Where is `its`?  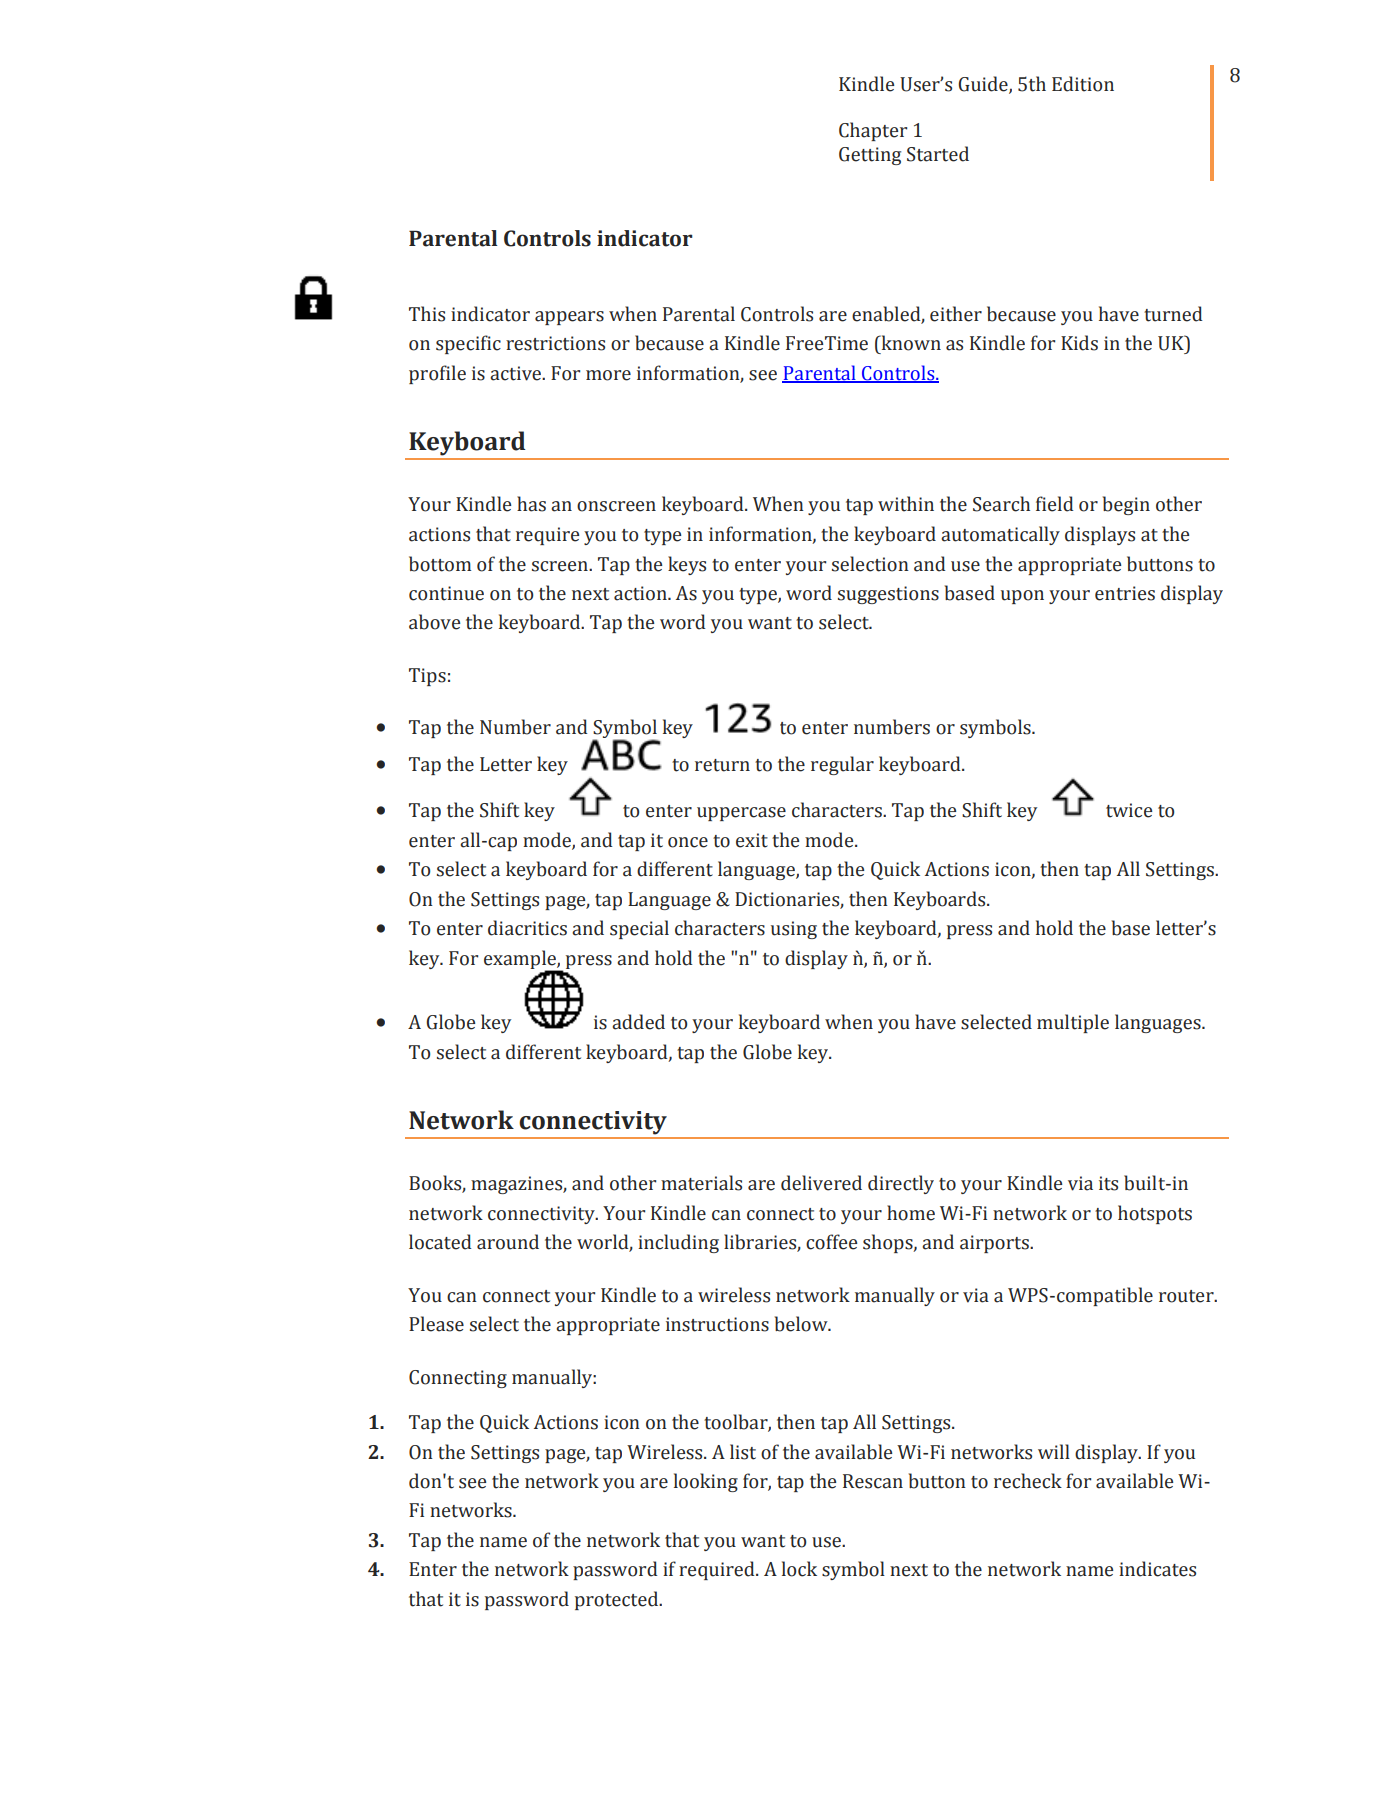
its is located at coordinates (1108, 1183).
